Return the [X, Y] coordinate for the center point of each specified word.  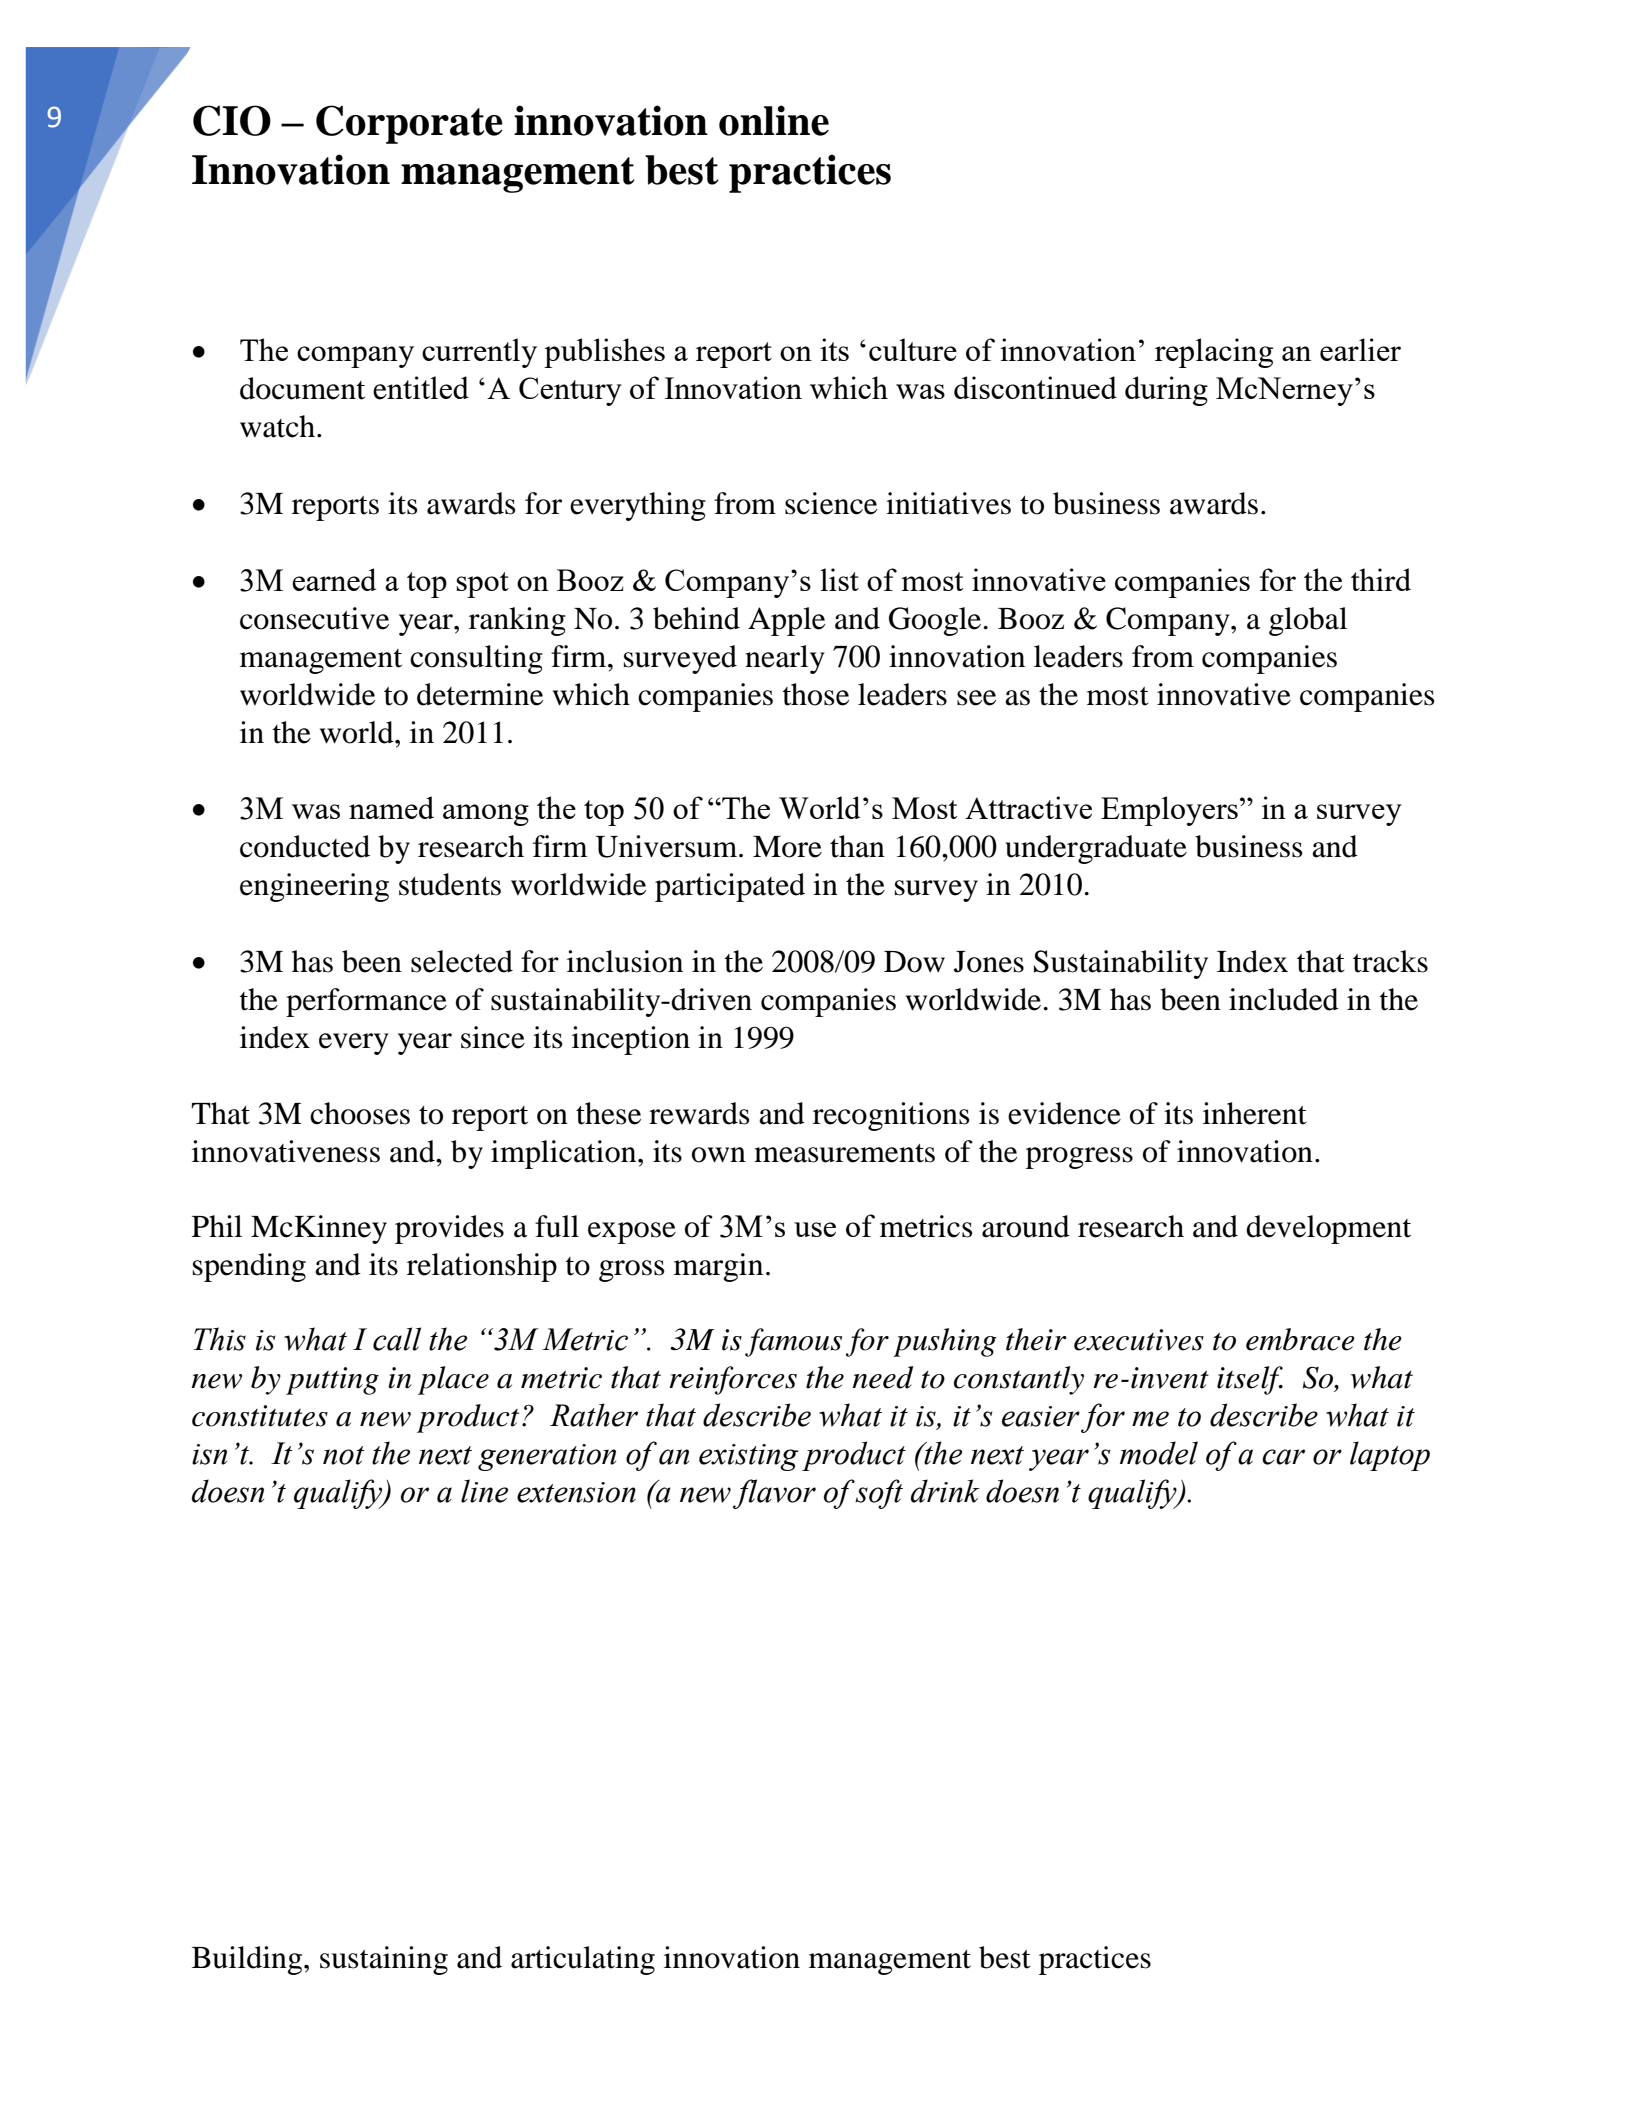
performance [366, 1002]
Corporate [409, 124]
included [1284, 999]
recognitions [891, 1116]
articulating [583, 1960]
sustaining [384, 1960]
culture [913, 349]
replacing [1214, 353]
